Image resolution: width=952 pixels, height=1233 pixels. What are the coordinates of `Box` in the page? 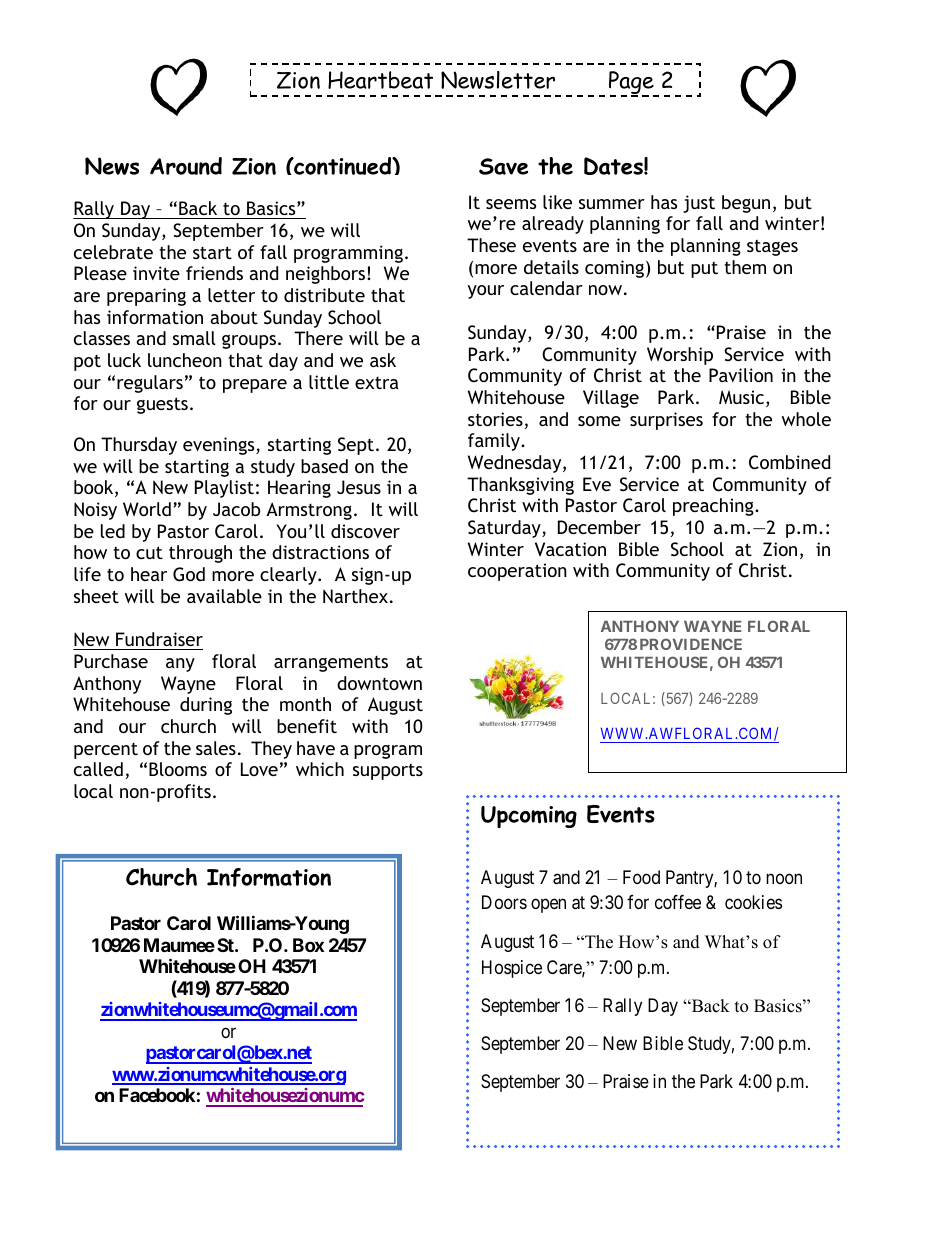 It's located at (308, 945).
